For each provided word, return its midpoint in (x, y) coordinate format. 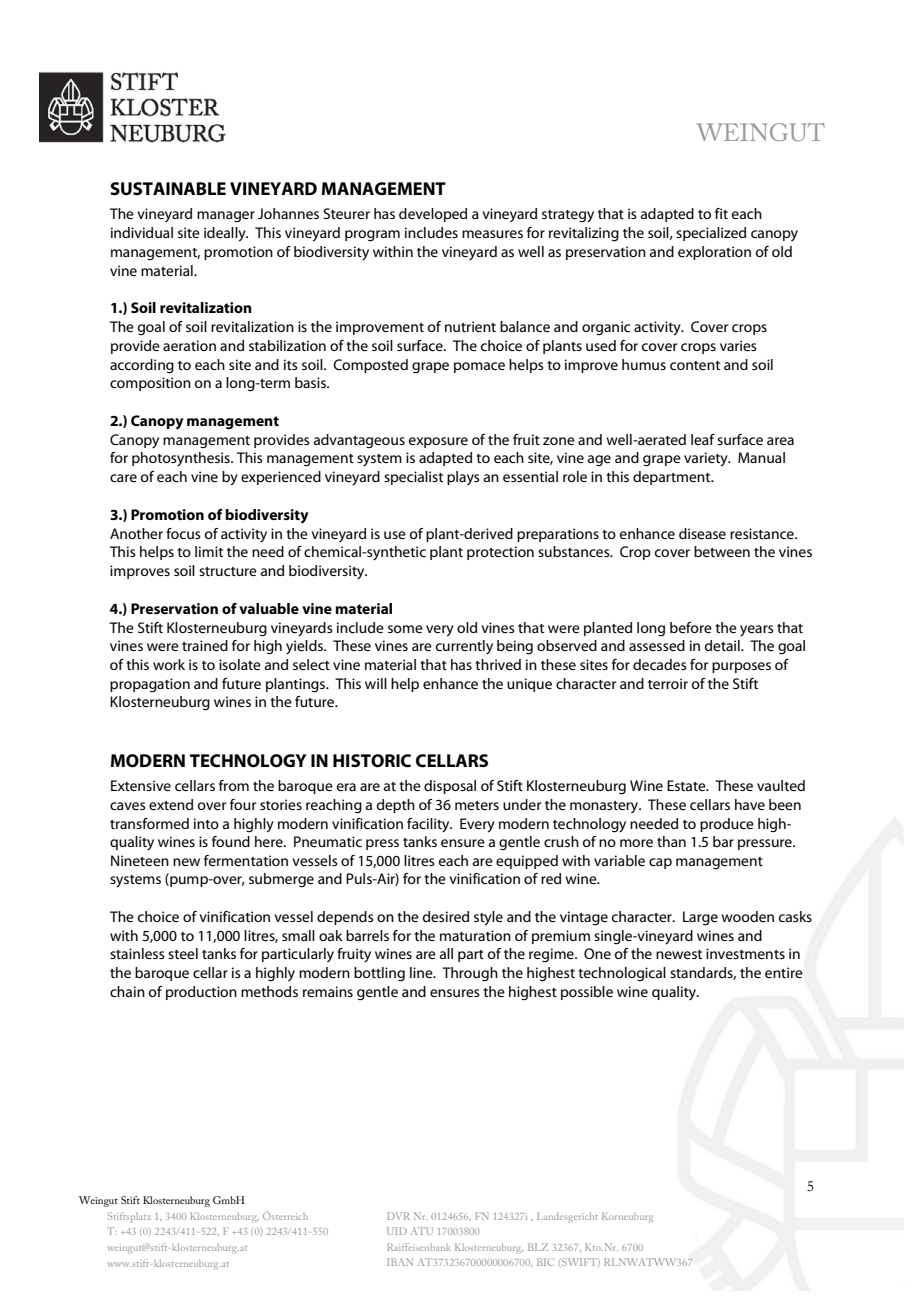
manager (226, 216)
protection (500, 553)
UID (397, 1231)
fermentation (246, 860)
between (722, 551)
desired (446, 916)
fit (721, 213)
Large (700, 918)
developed (433, 215)
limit (209, 551)
